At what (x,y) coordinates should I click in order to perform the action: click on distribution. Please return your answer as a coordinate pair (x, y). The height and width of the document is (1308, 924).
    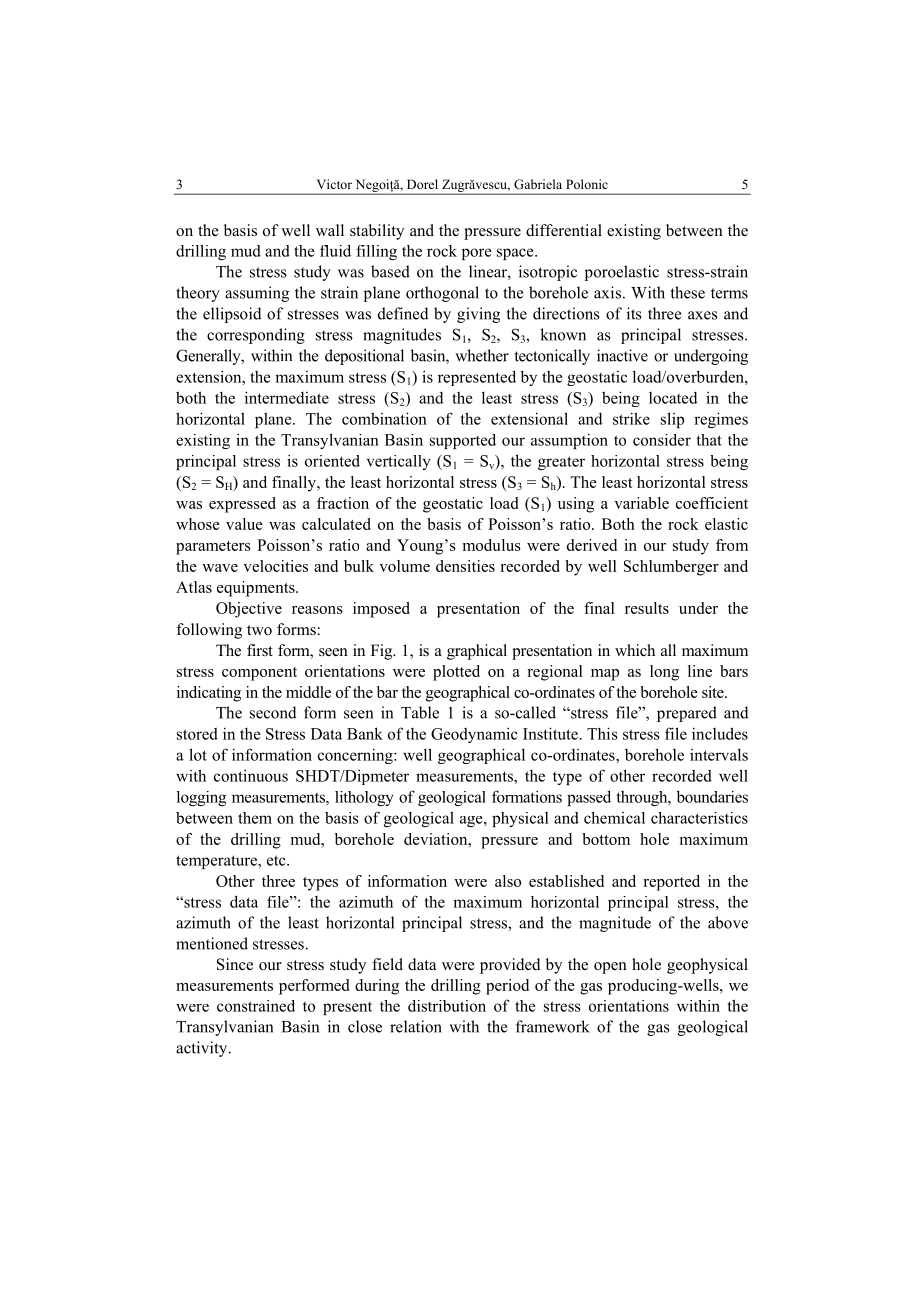
    Looking at the image, I should click on (447, 1006).
